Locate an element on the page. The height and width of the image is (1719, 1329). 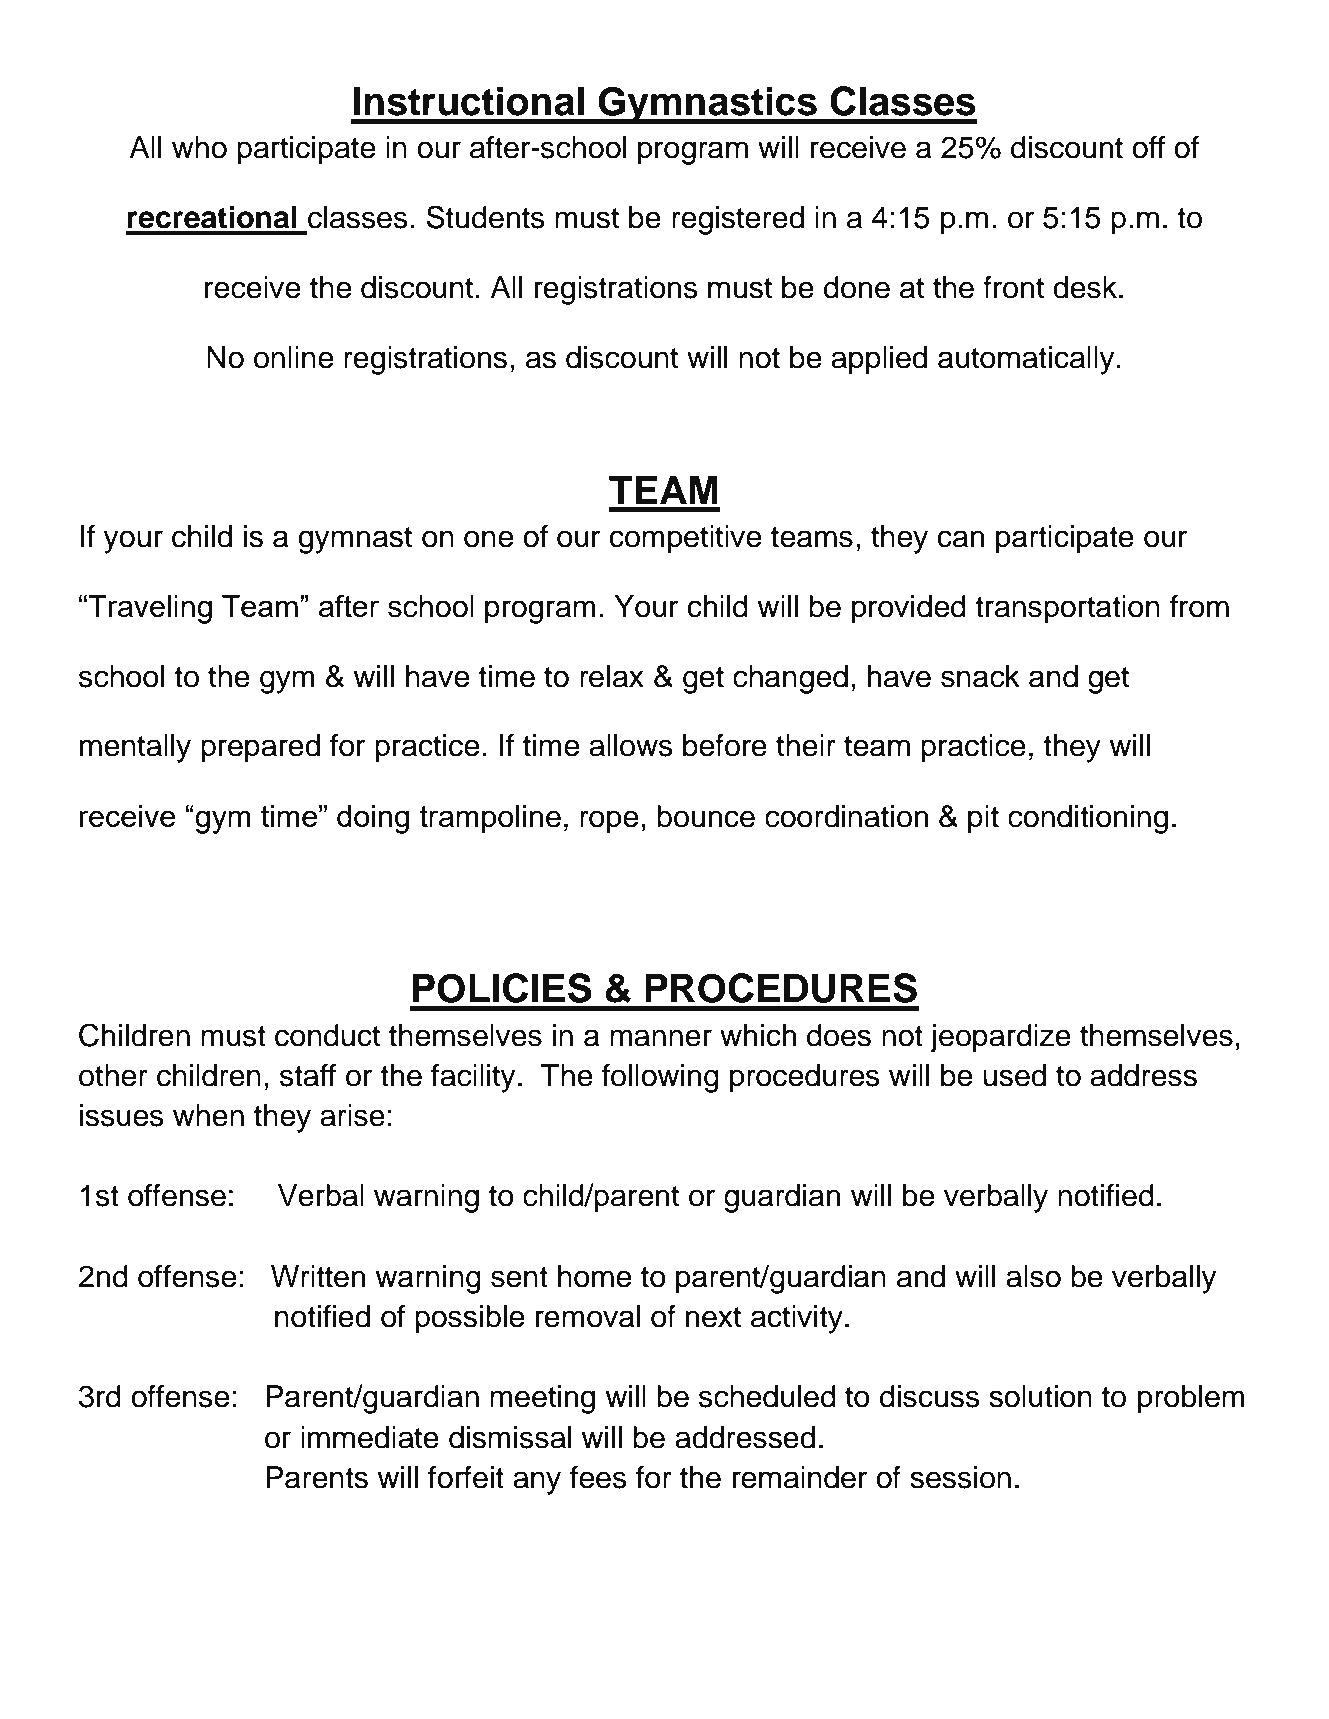
who is located at coordinates (199, 147).
